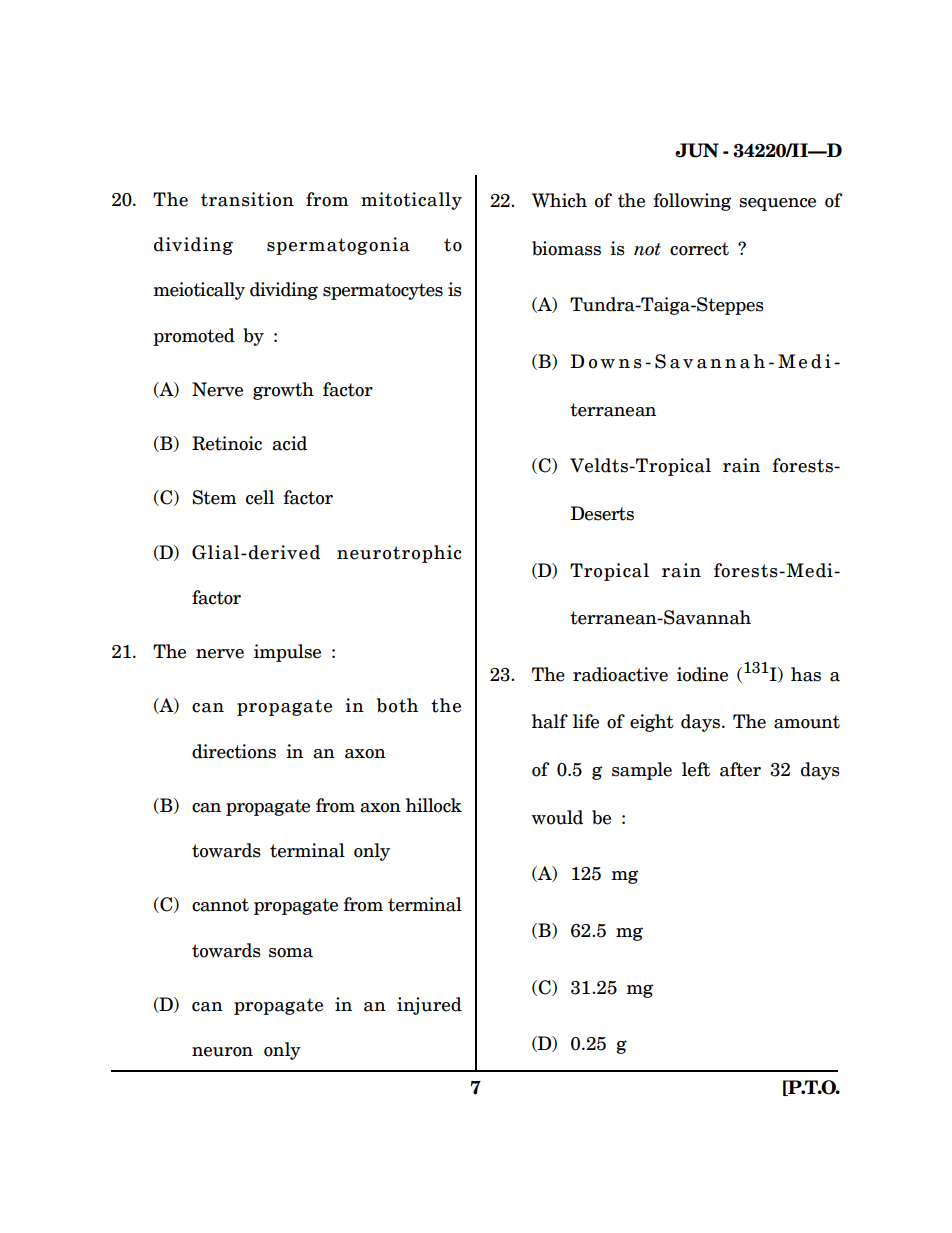 The height and width of the screenshot is (1233, 952). Describe the element at coordinates (697, 150) in the screenshot. I see `JUN` at that location.
